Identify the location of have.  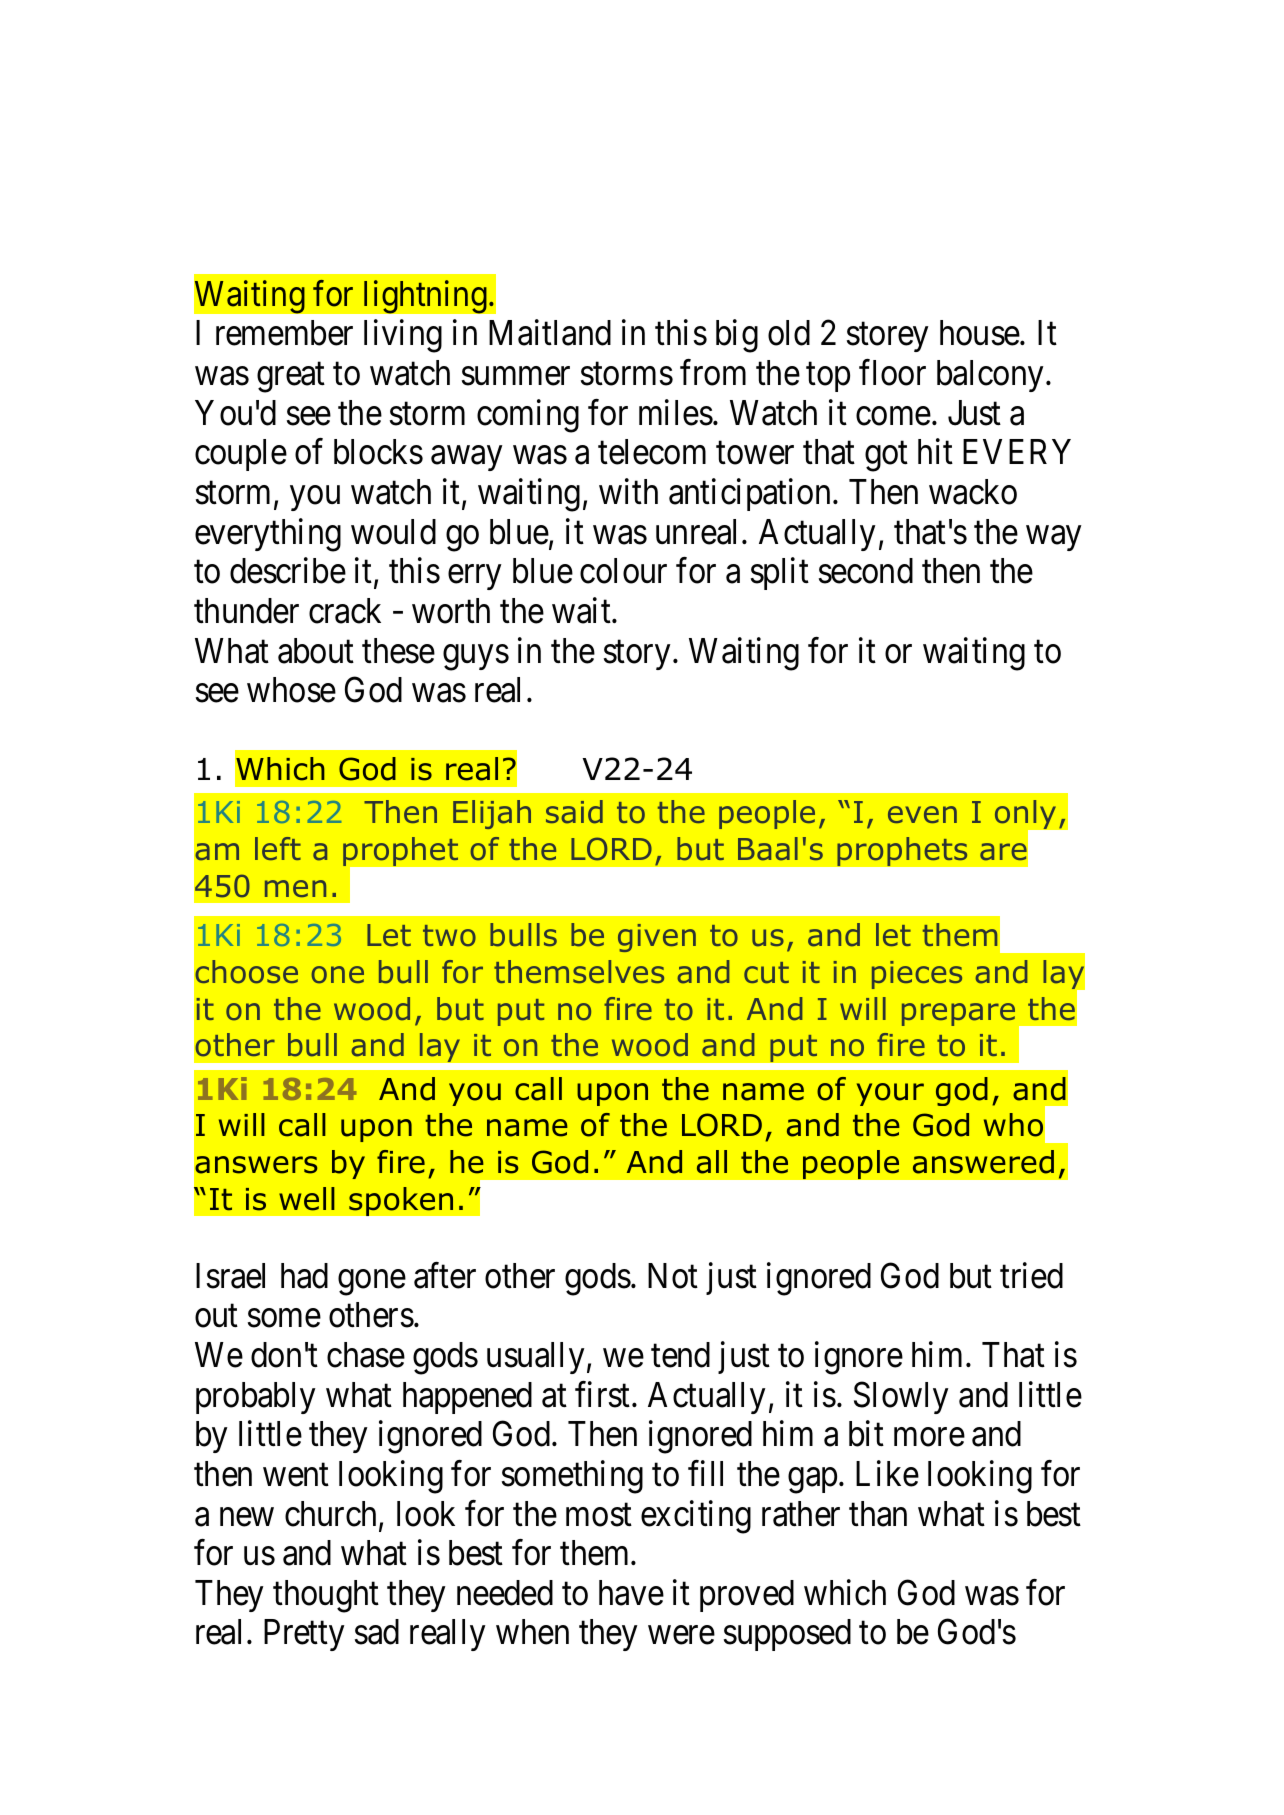
(631, 1593).
